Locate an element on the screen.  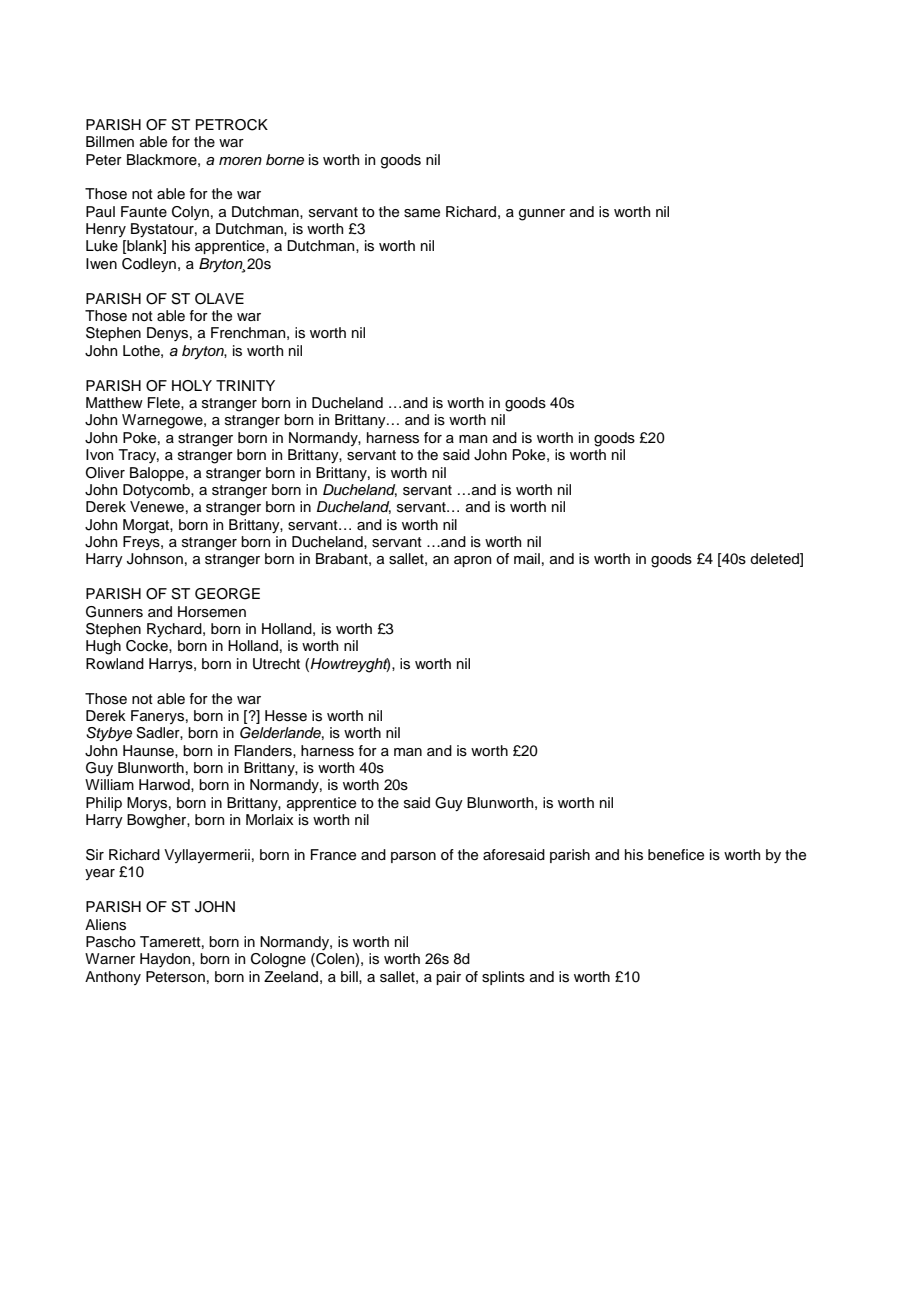
same is located at coordinates (422, 213).
